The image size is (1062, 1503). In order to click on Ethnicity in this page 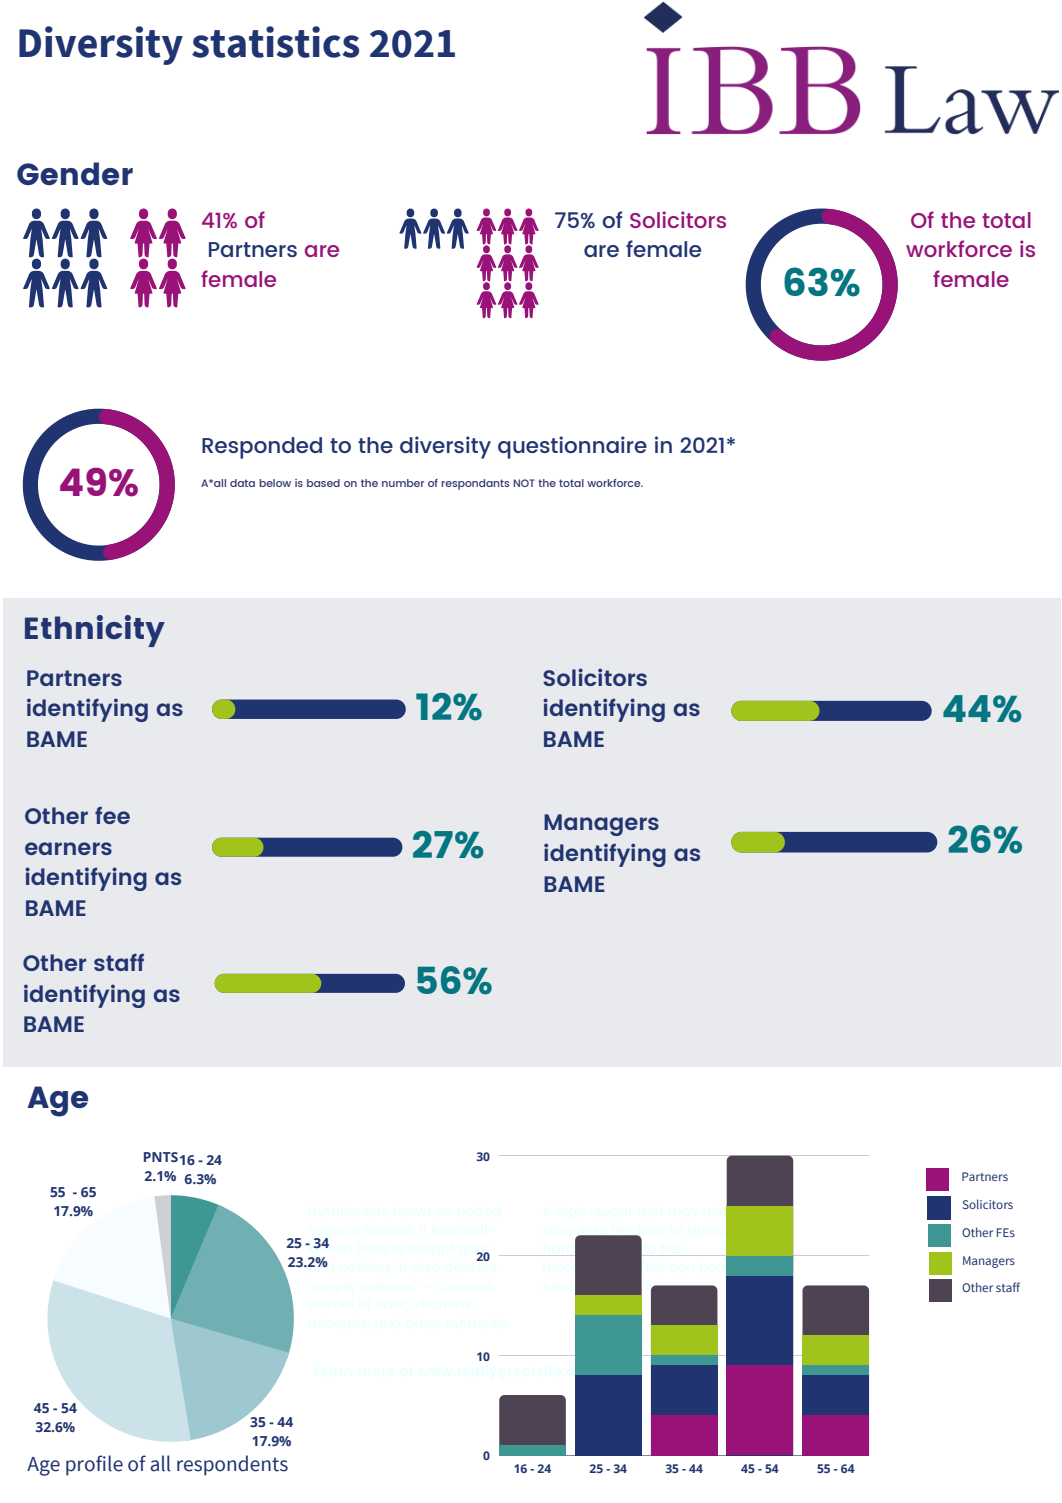, I will do `click(95, 631)`.
